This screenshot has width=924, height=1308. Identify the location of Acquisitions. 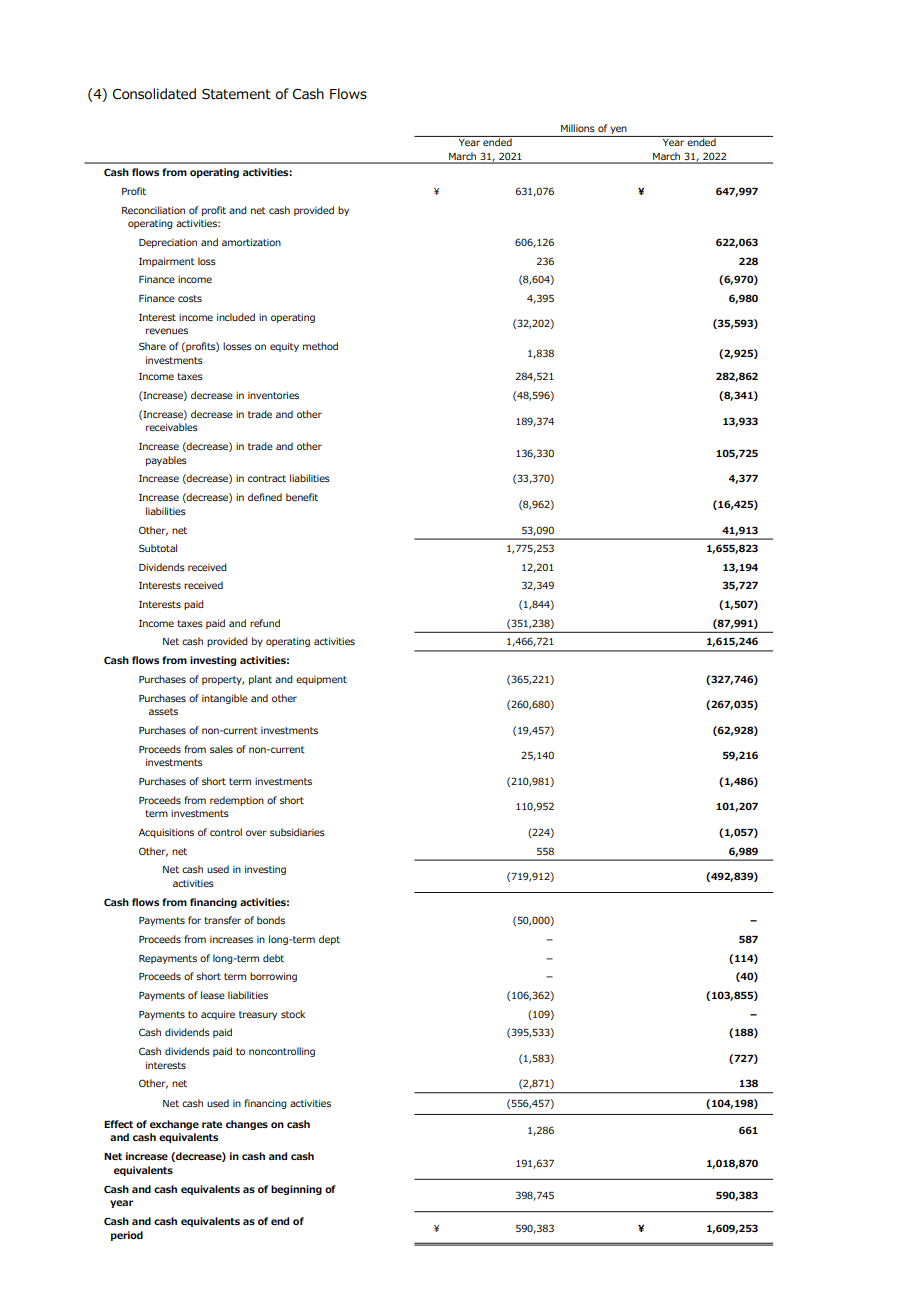
(166, 833).
